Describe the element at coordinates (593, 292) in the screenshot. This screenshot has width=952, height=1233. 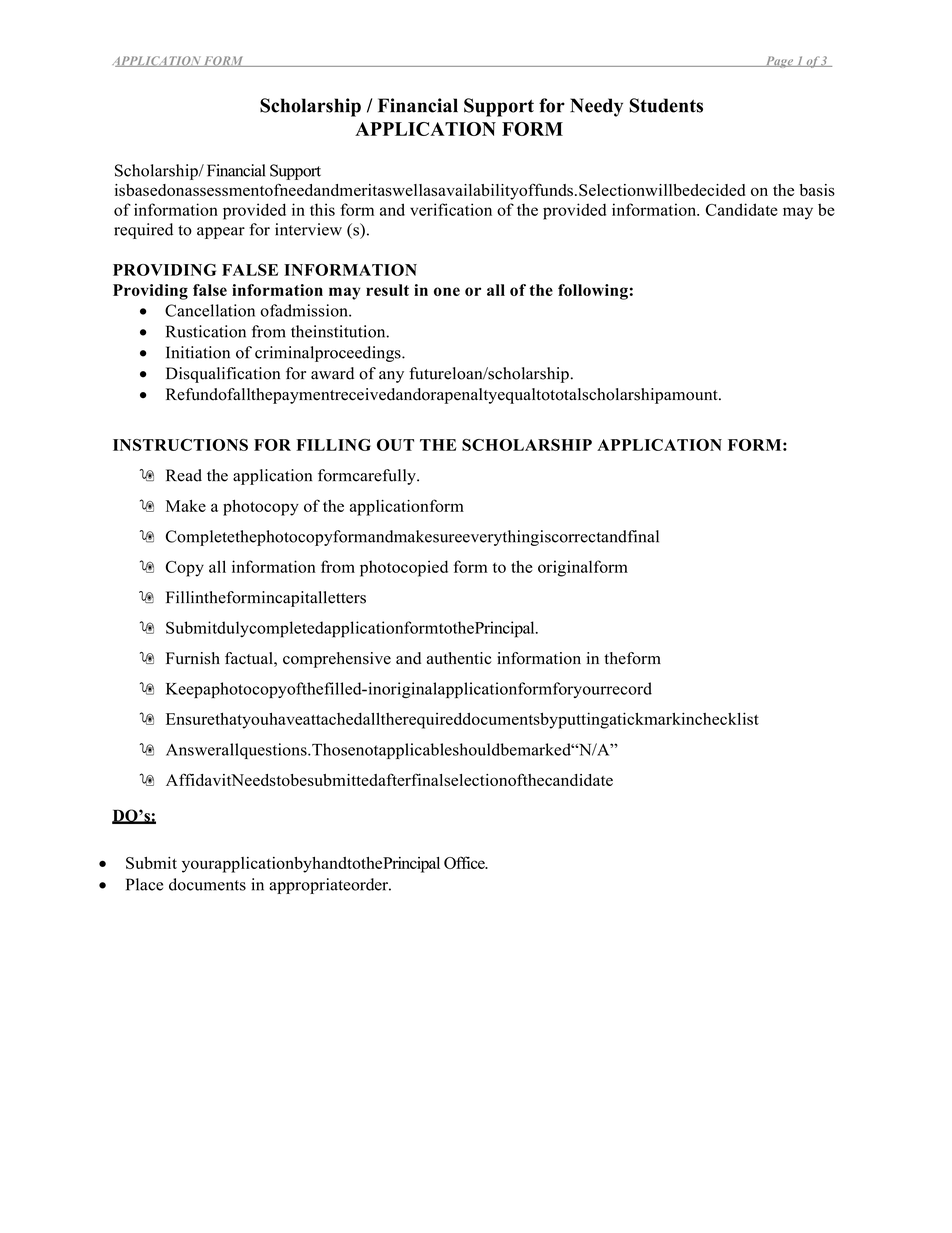
I see `following` at that location.
